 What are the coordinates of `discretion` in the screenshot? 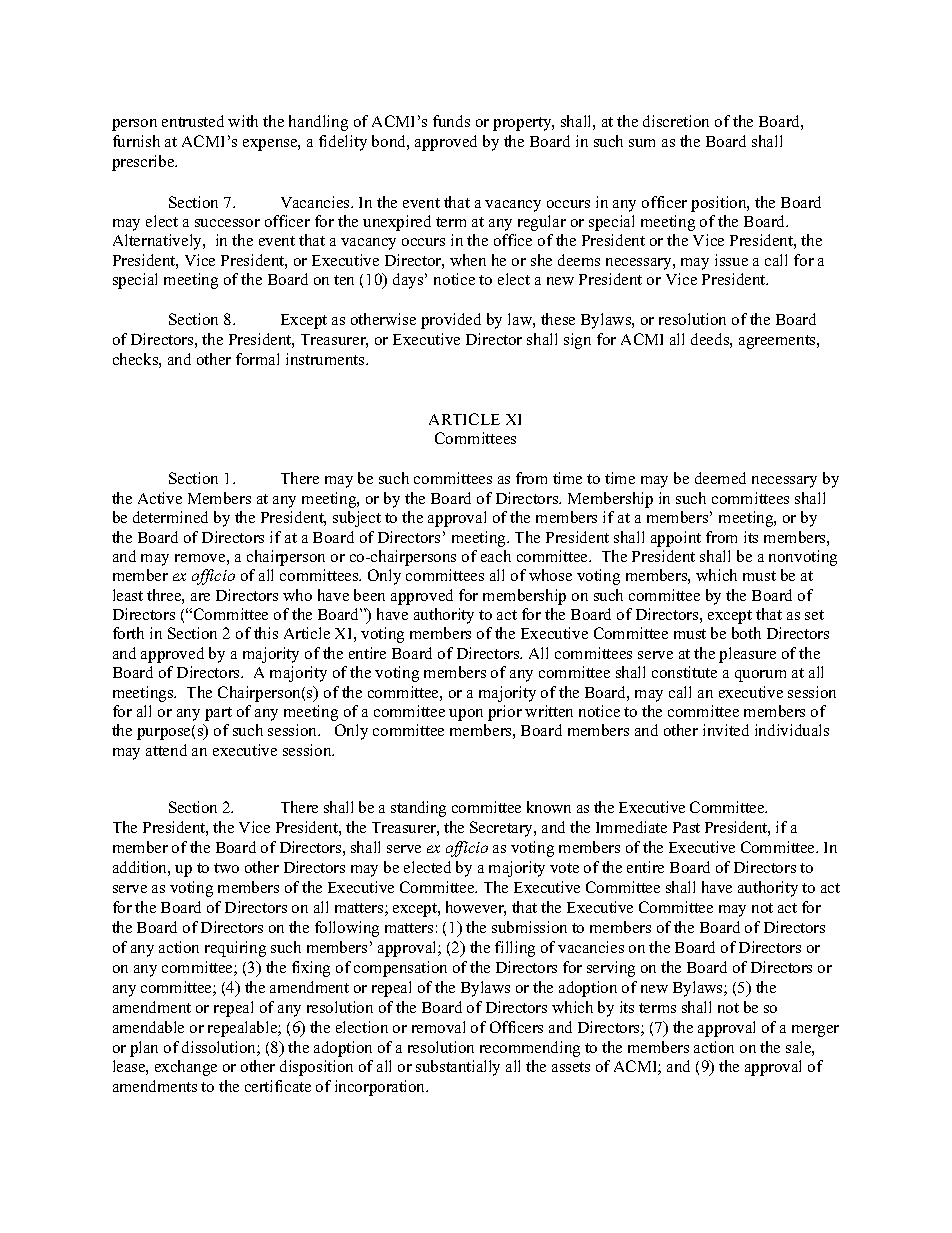 It's located at (676, 121).
